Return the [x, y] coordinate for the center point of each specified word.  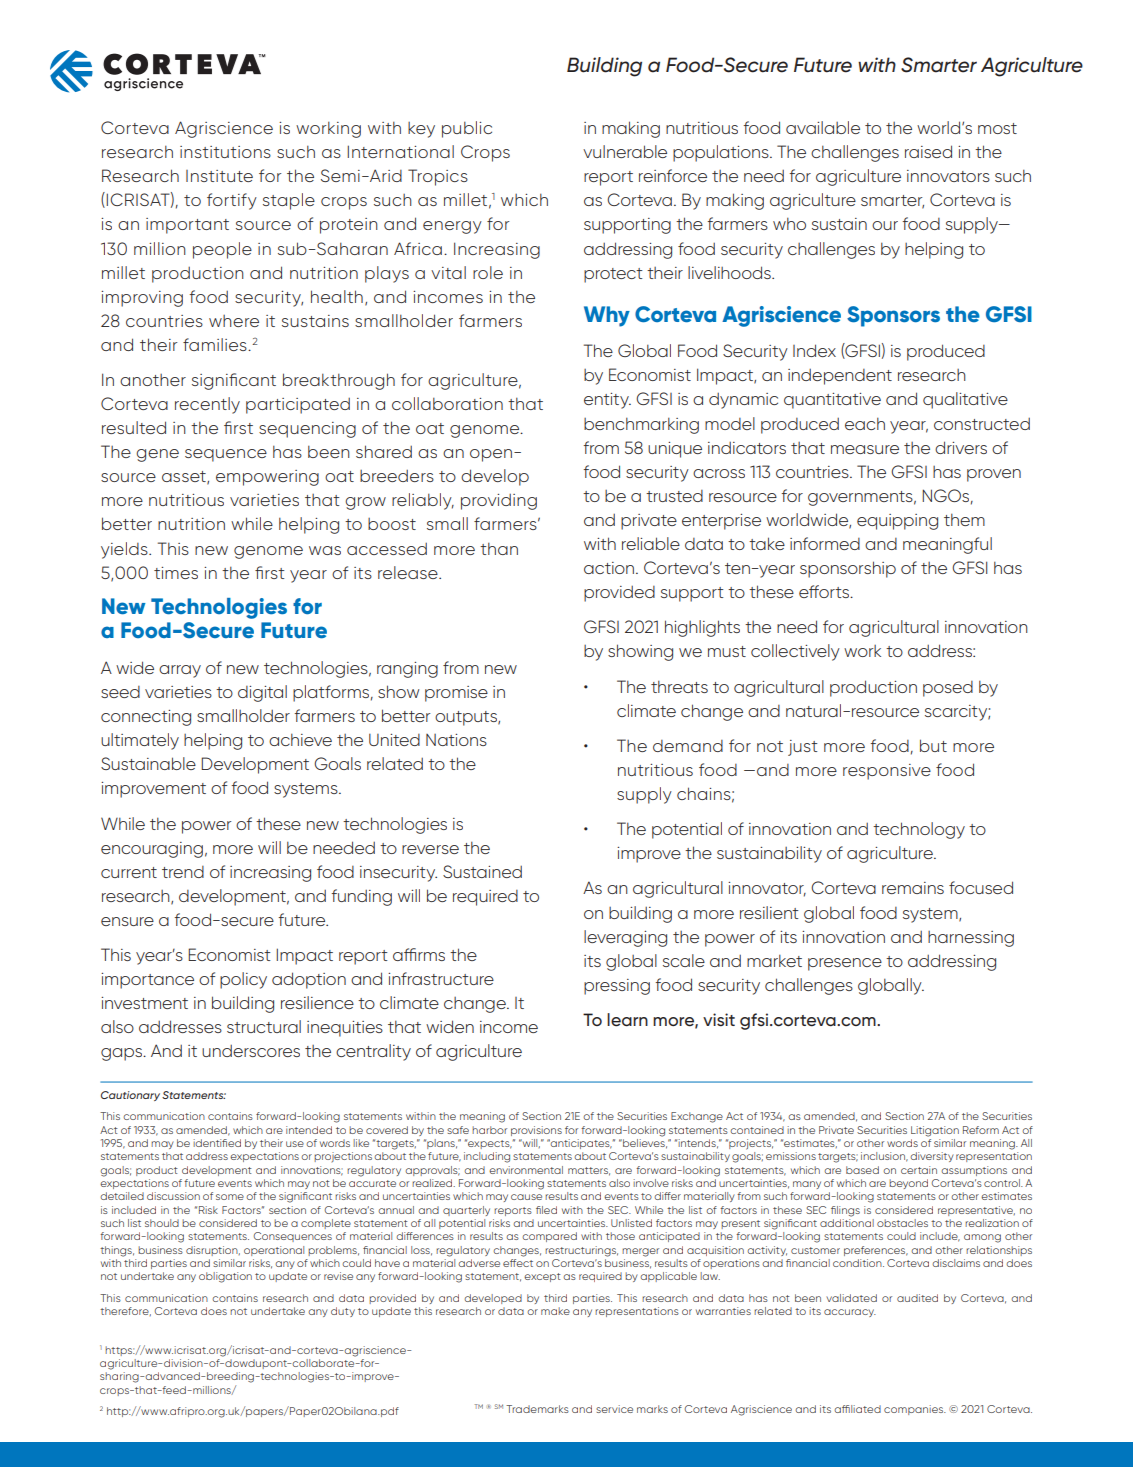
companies [915, 1410]
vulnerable [625, 151]
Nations [456, 740]
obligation [225, 1277]
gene [157, 455]
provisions [536, 1131]
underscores [251, 1051]
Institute [219, 176]
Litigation [935, 1131]
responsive [887, 772]
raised [928, 151]
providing [499, 502]
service [614, 1409]
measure [865, 449]
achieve [300, 740]
